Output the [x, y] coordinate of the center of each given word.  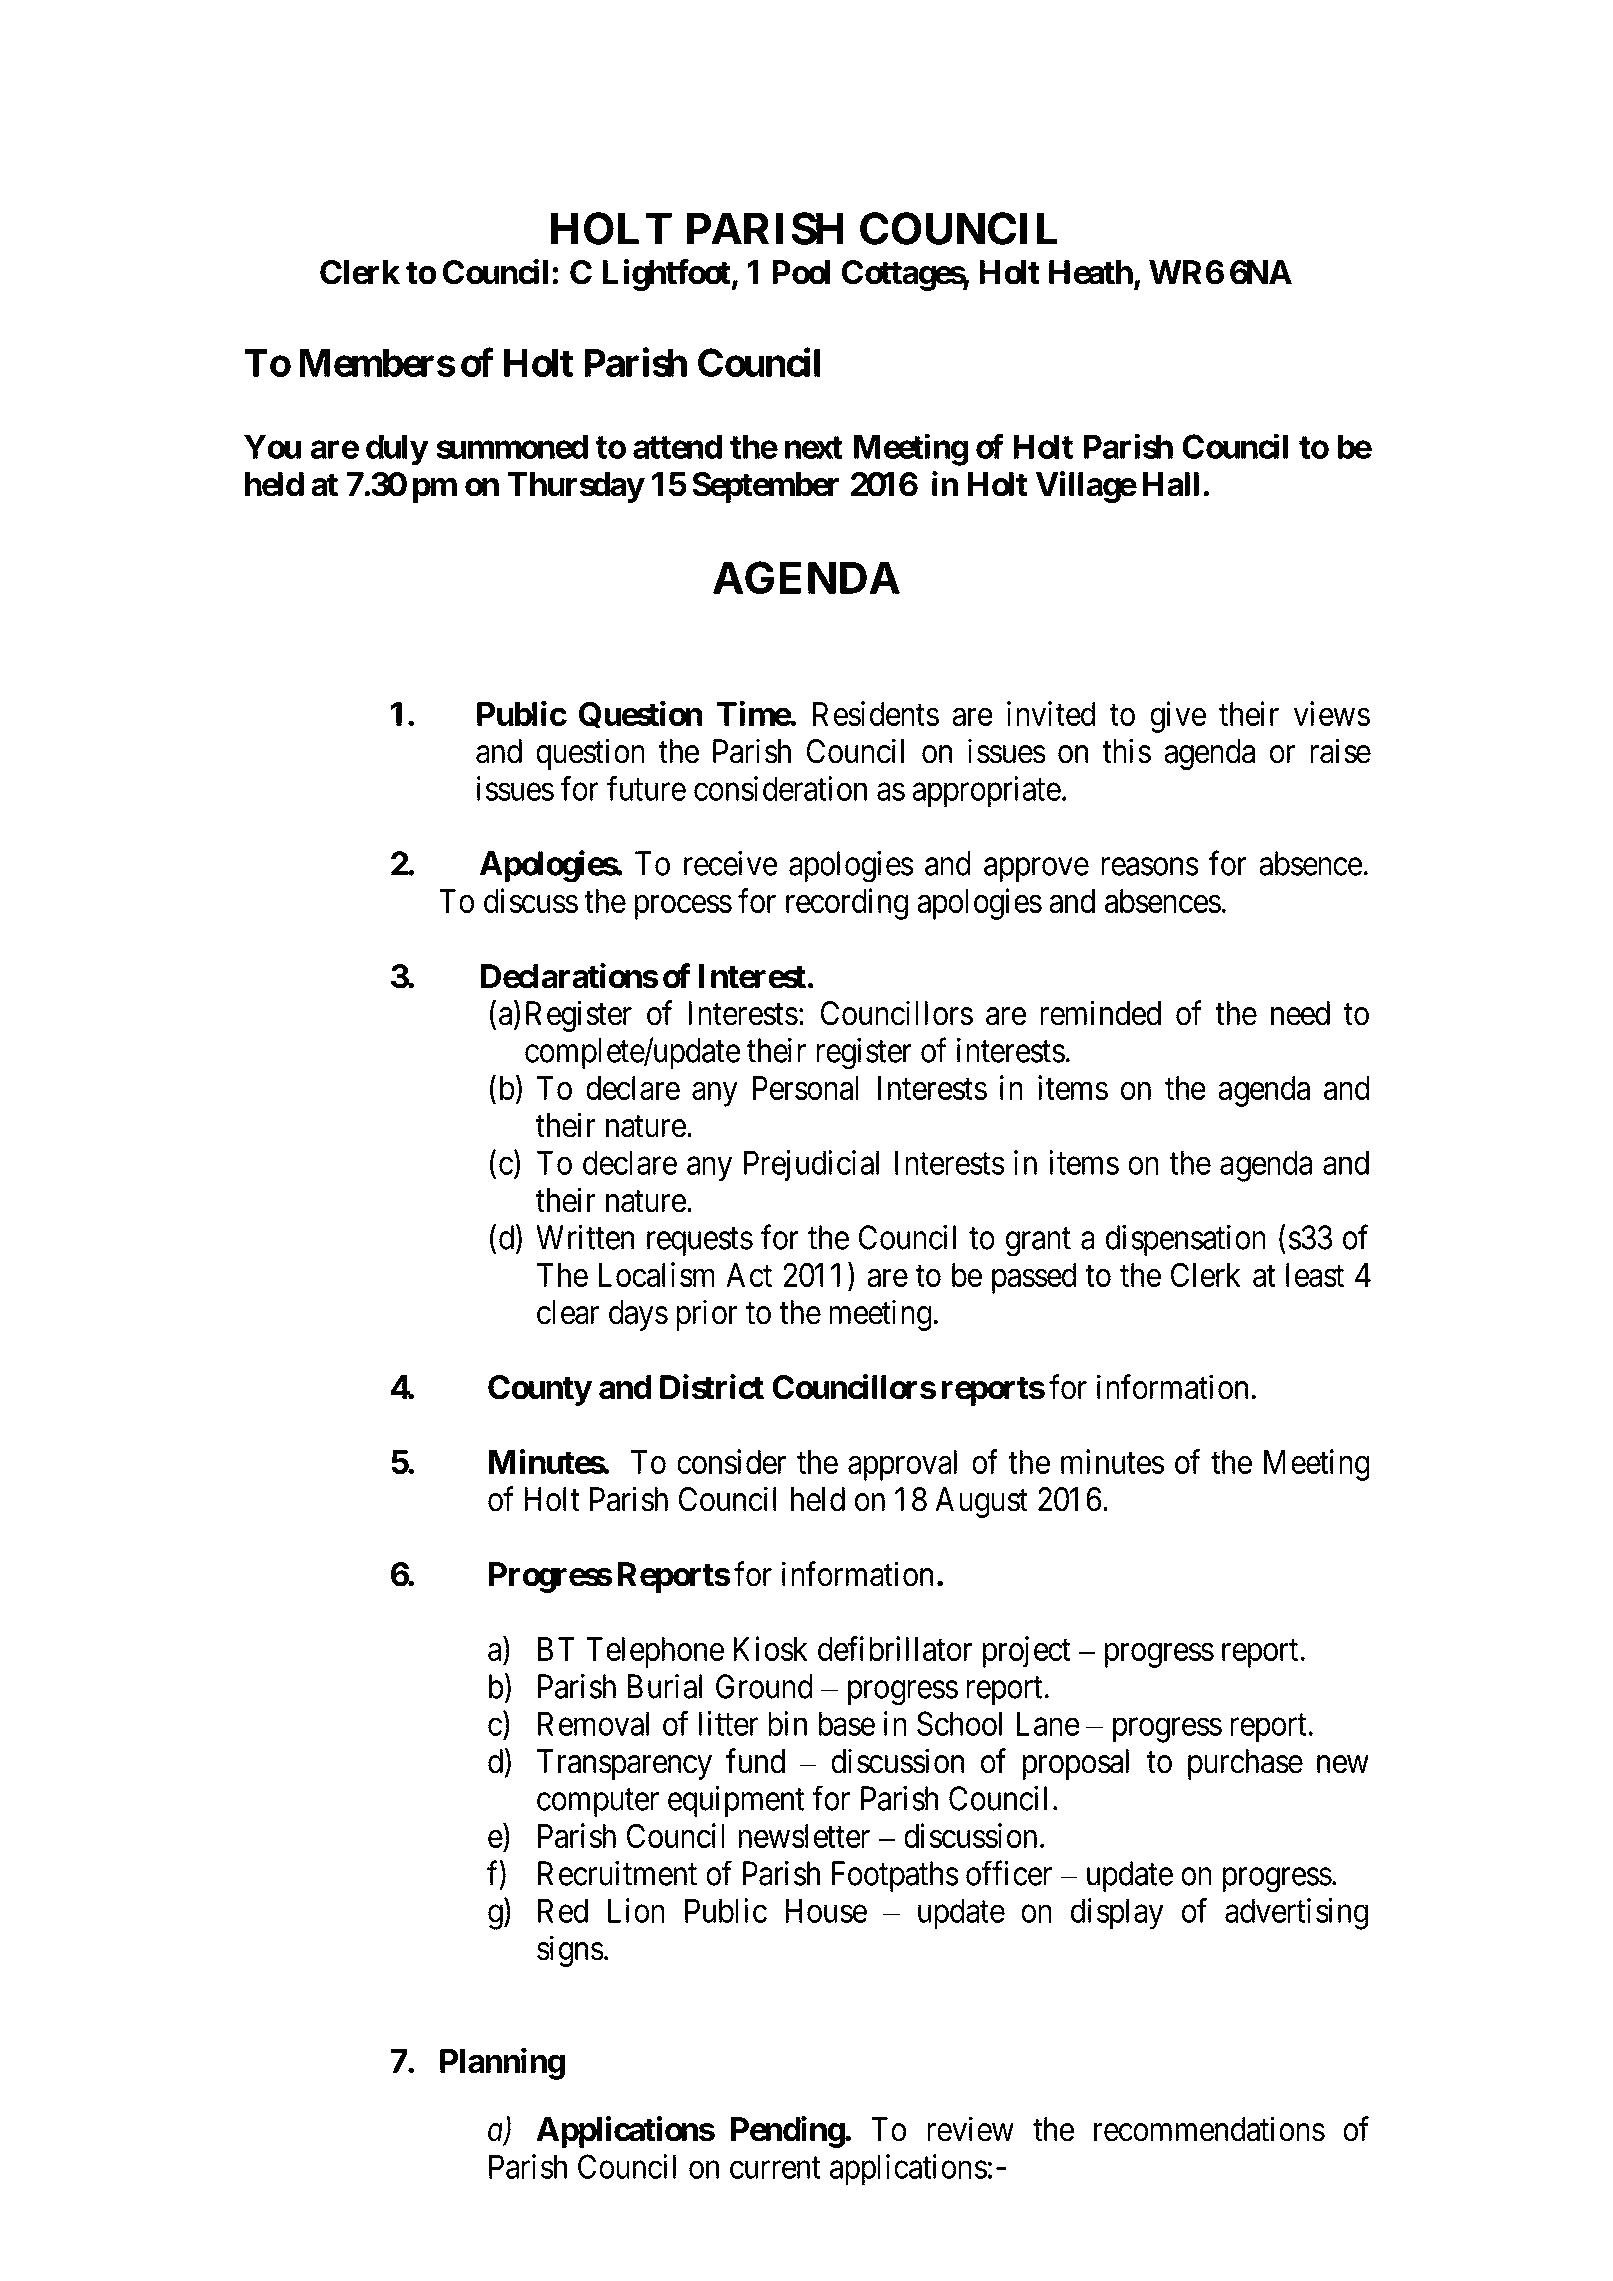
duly [397, 450]
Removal [593, 1723]
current [775, 2168]
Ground [764, 1686]
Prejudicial [811, 1165]
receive [731, 863]
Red [563, 1910]
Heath [1091, 272]
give [1178, 717]
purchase [1245, 1764]
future [646, 788]
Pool [801, 272]
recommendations [1209, 2129]
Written [585, 1237]
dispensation [1186, 1240]
